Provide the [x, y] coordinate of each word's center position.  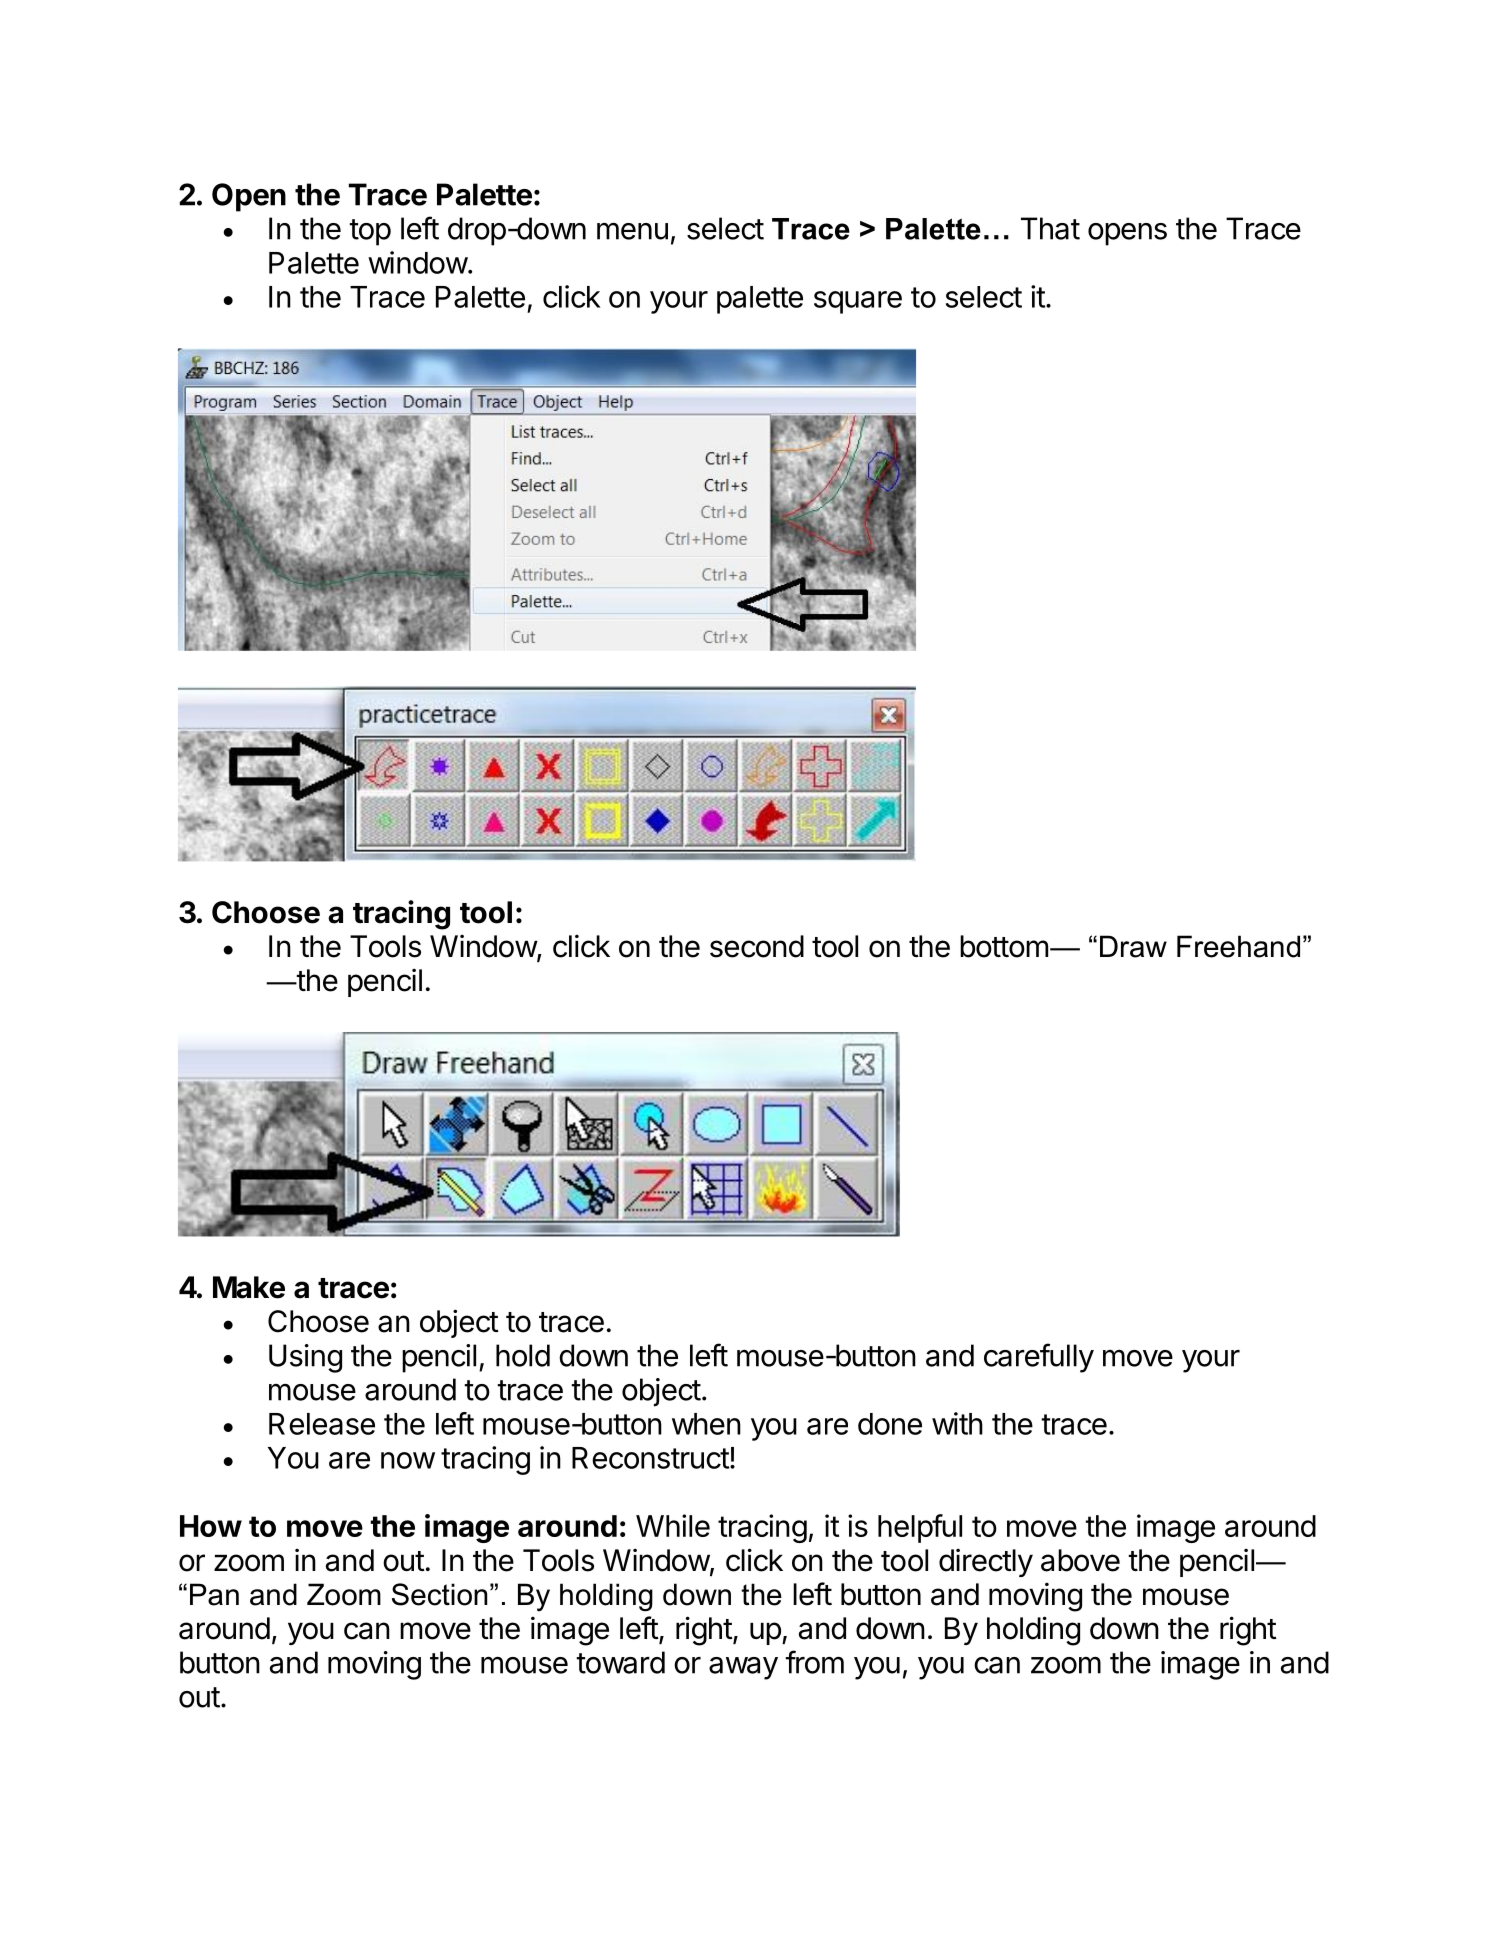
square [858, 302]
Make [249, 1287]
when [706, 1424]
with [957, 1423]
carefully [1039, 1358]
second [757, 946]
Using [305, 1358]
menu [632, 231]
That [1050, 228]
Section [439, 1594]
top [370, 232]
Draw [1133, 946]
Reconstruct [650, 1458]
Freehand [1238, 946]
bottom [1004, 946]
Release [322, 1424]
